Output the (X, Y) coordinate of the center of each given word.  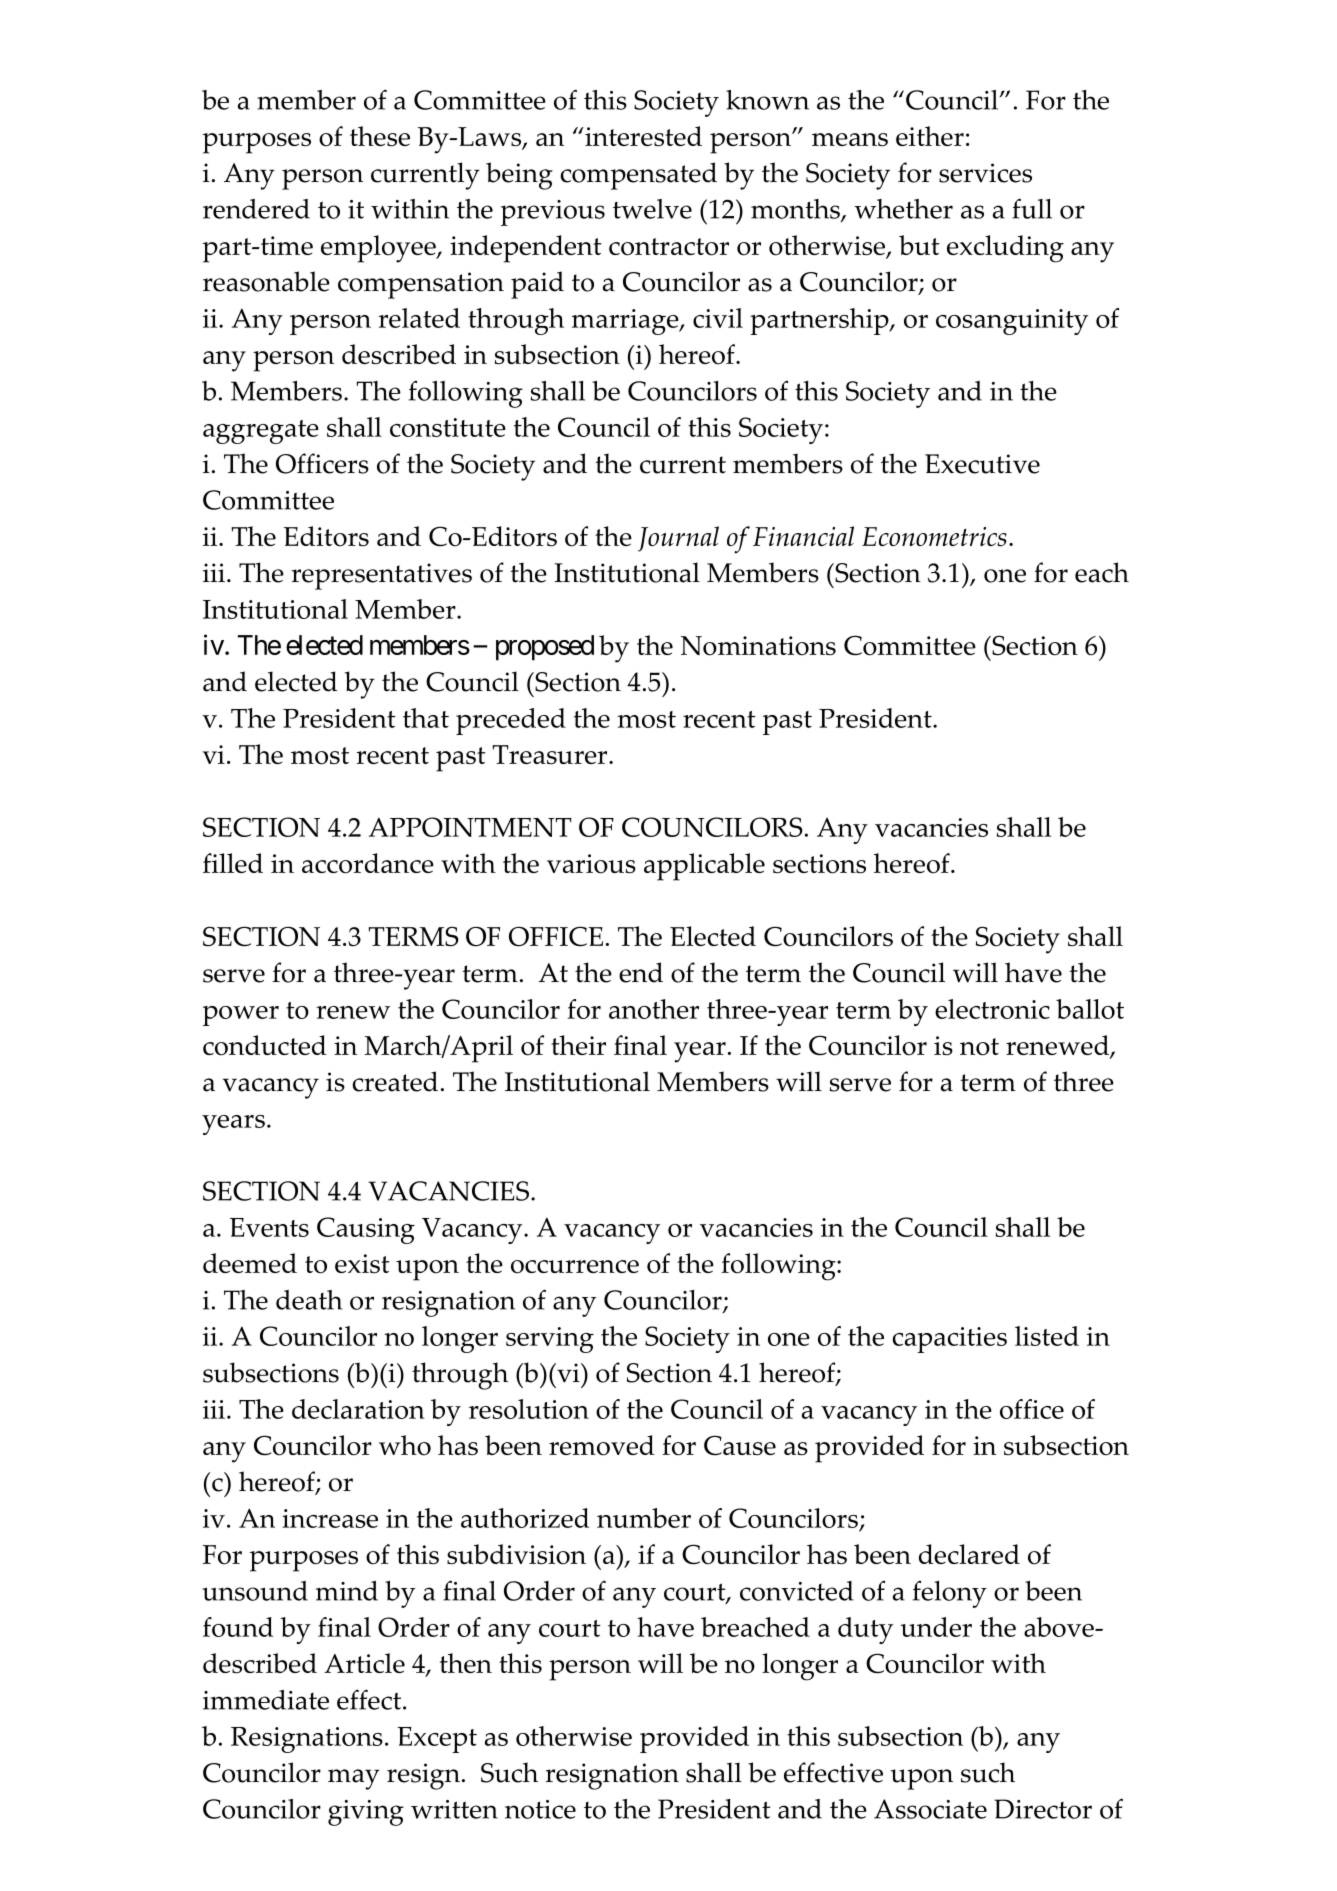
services (985, 173)
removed (602, 1445)
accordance (368, 863)
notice (540, 1809)
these (380, 136)
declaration (358, 1409)
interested (642, 136)
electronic (992, 1009)
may (354, 1779)
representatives (382, 576)
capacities (950, 1340)
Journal (678, 539)
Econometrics (934, 537)
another (654, 1009)
